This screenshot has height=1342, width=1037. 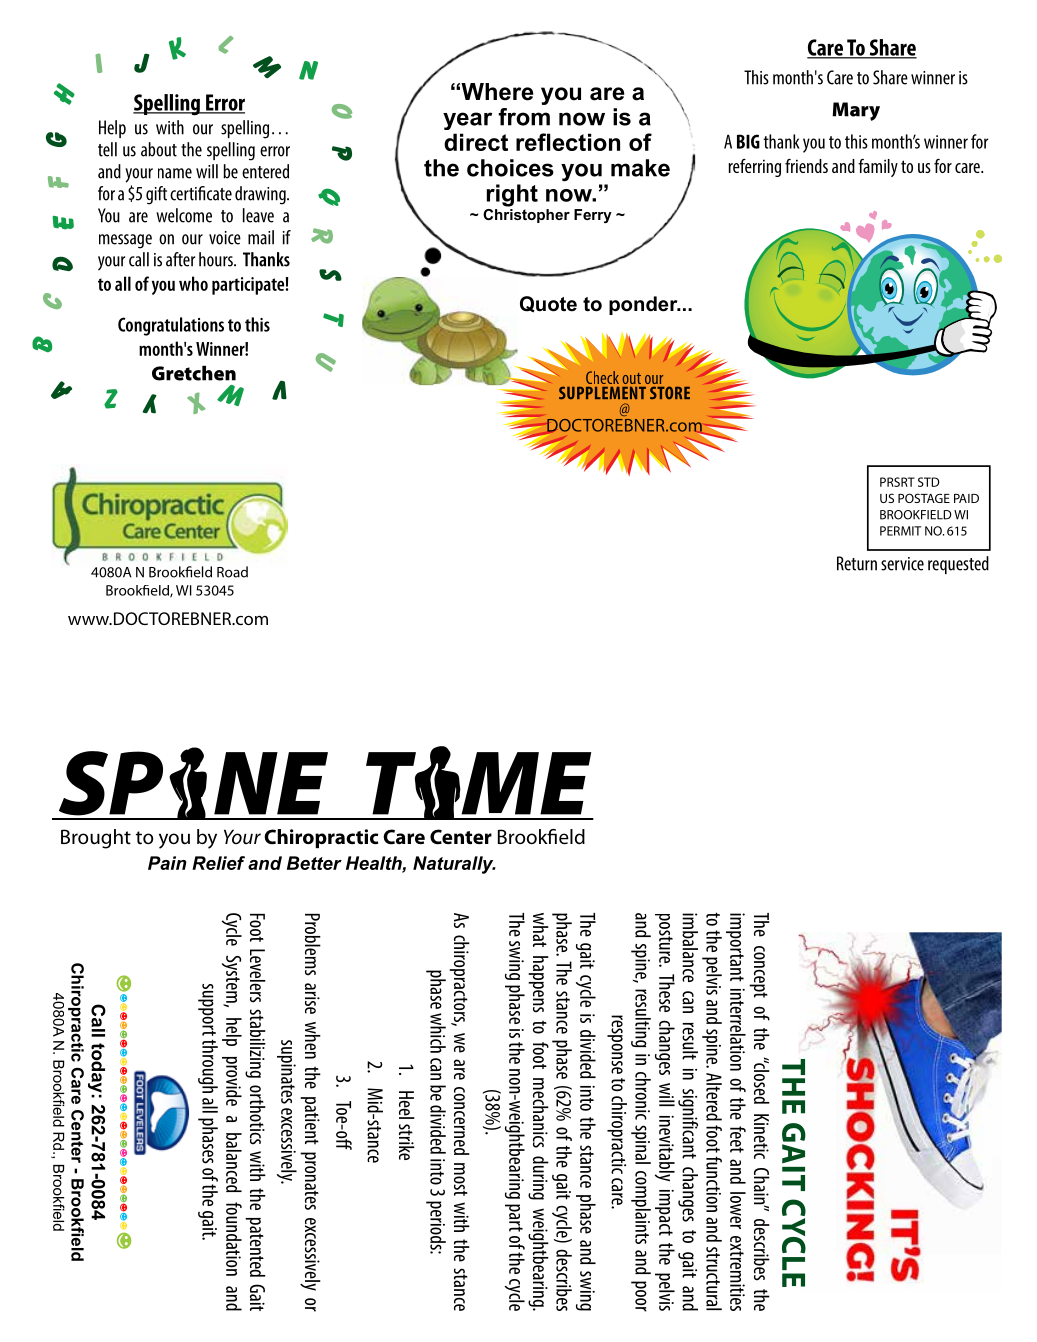 I want to click on Brought, so click(x=96, y=839).
